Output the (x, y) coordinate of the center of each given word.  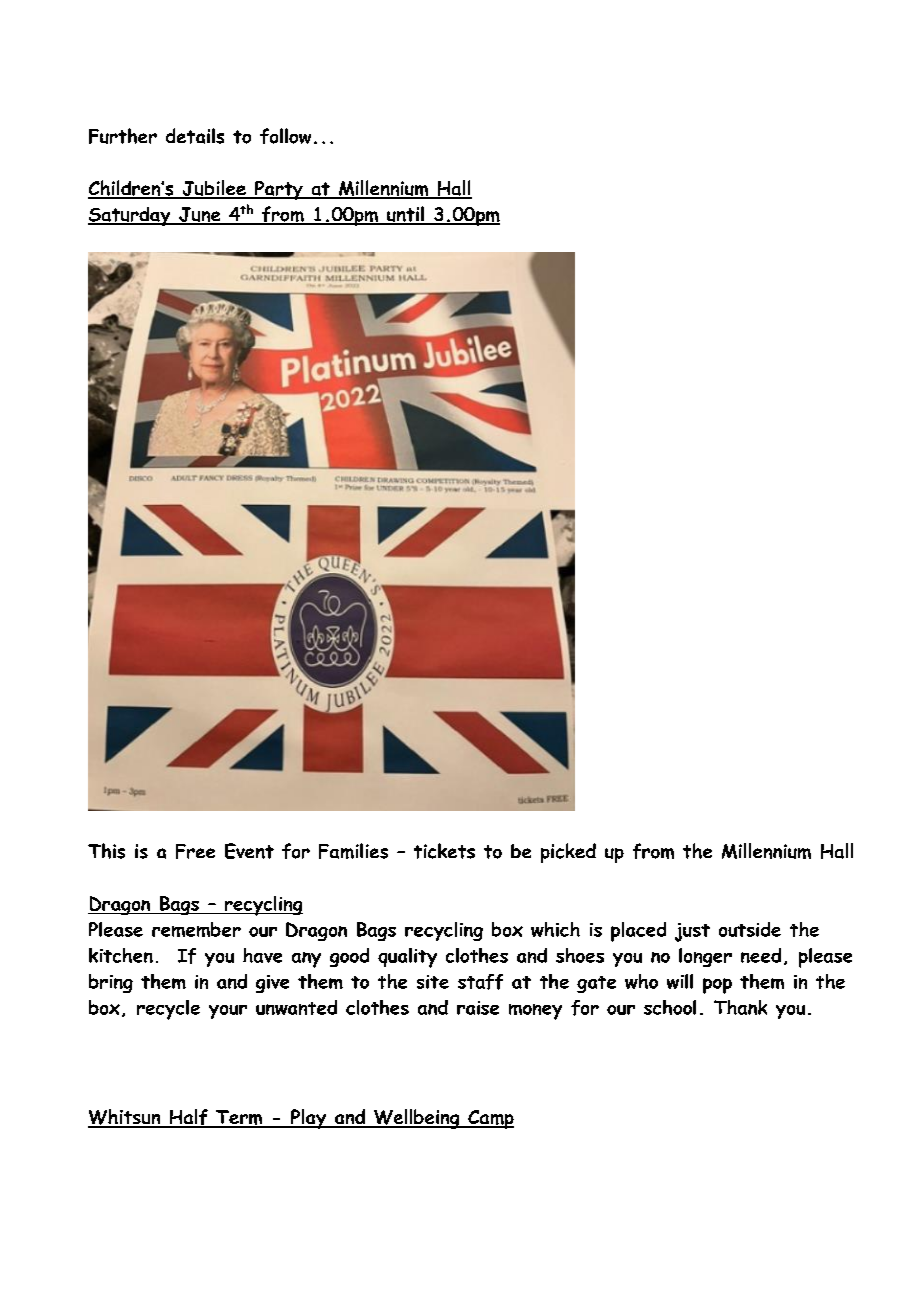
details (195, 136)
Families (353, 851)
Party (279, 190)
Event (249, 851)
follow (285, 136)
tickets (444, 851)
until (405, 215)
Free (195, 851)
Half (188, 1118)
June (200, 216)
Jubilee (214, 189)
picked (568, 853)
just (692, 932)
